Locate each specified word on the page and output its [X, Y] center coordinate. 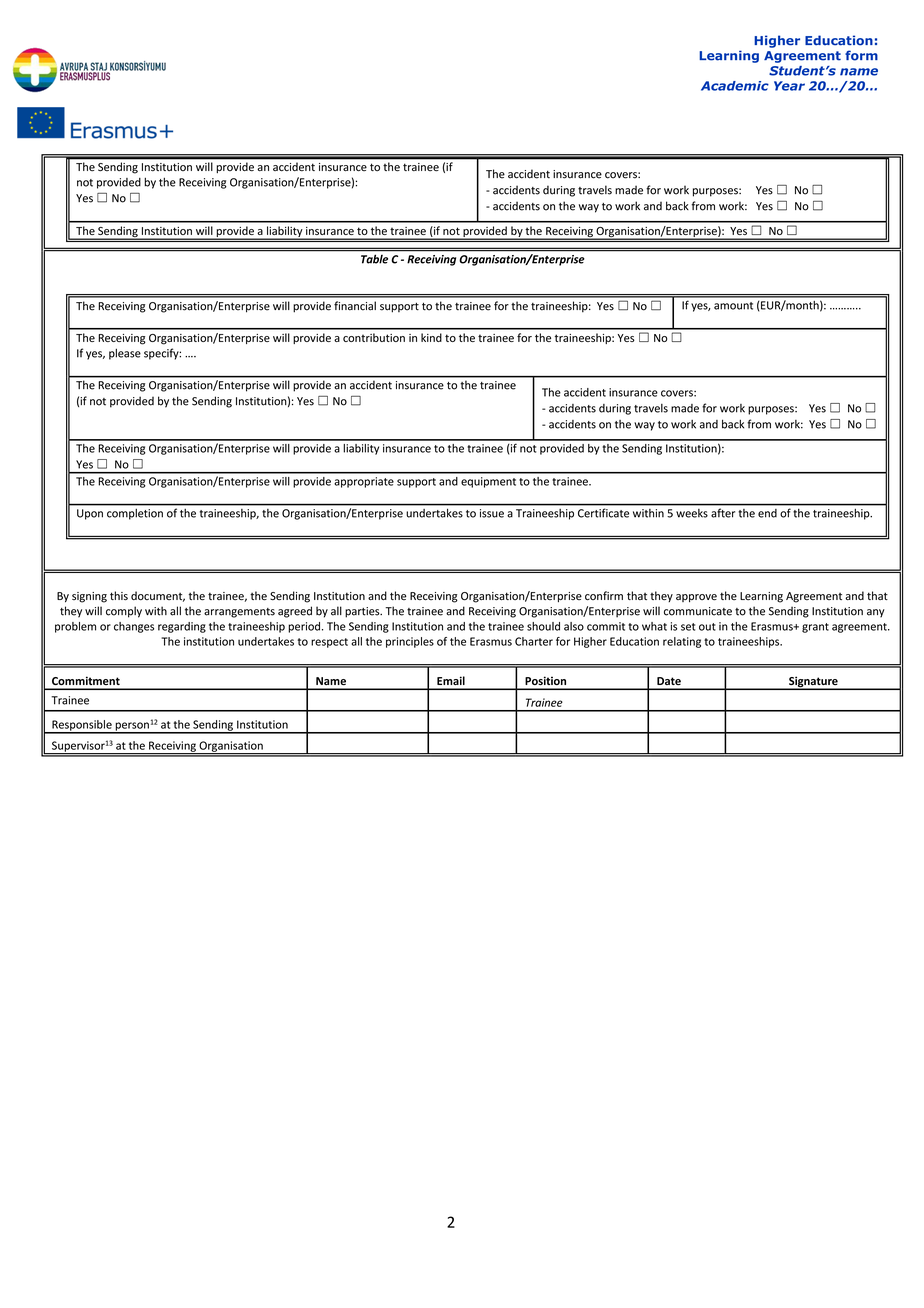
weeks [692, 513]
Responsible [82, 726]
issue [492, 513]
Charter [534, 641]
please [125, 354]
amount [733, 306]
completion [135, 514]
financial [355, 306]
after [723, 513]
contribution [374, 337]
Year [789, 86]
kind [431, 337]
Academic [735, 86]
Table [374, 259]
